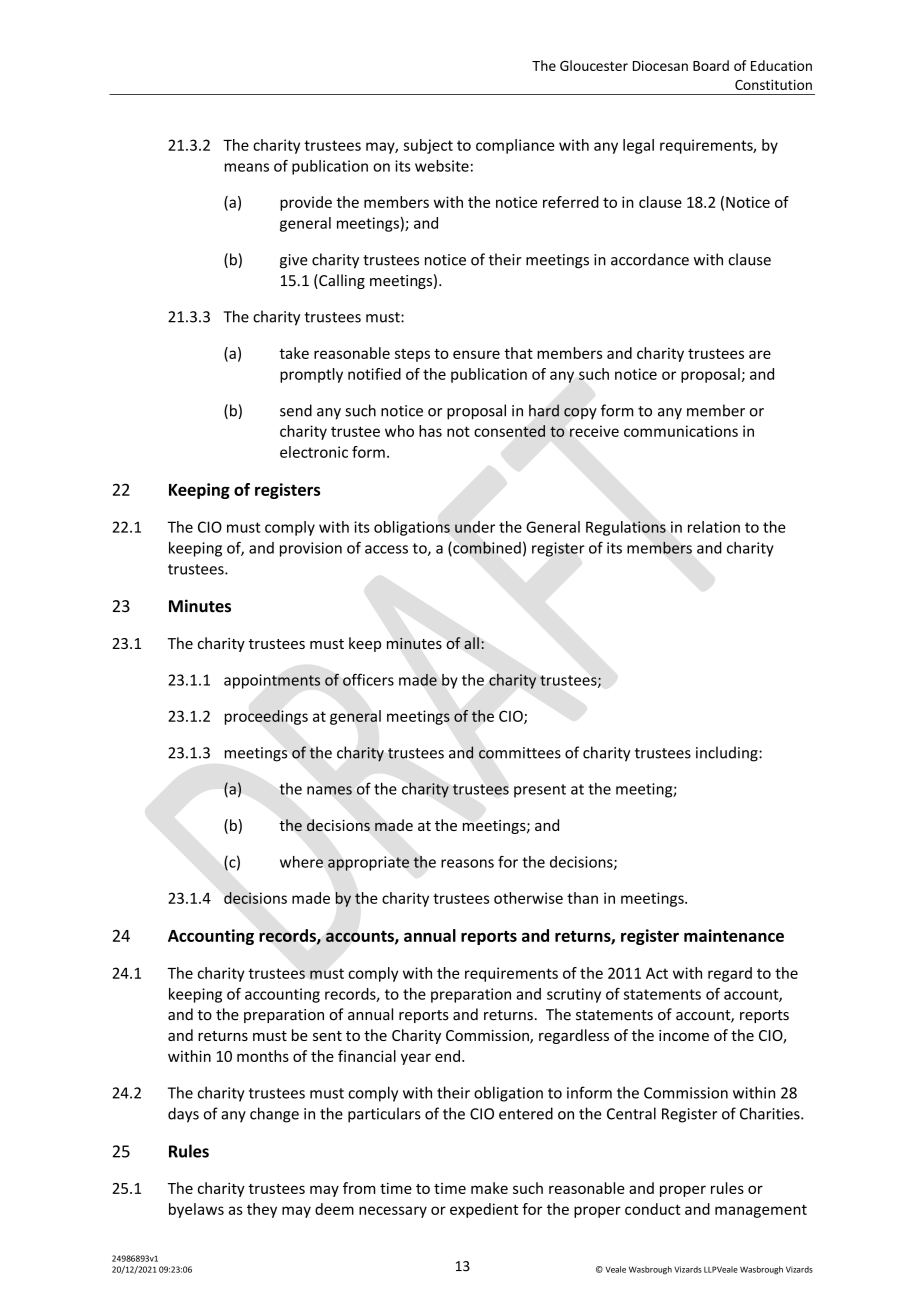  Describe the element at coordinates (515, 146) in the screenshot. I see `compliance` at that location.
